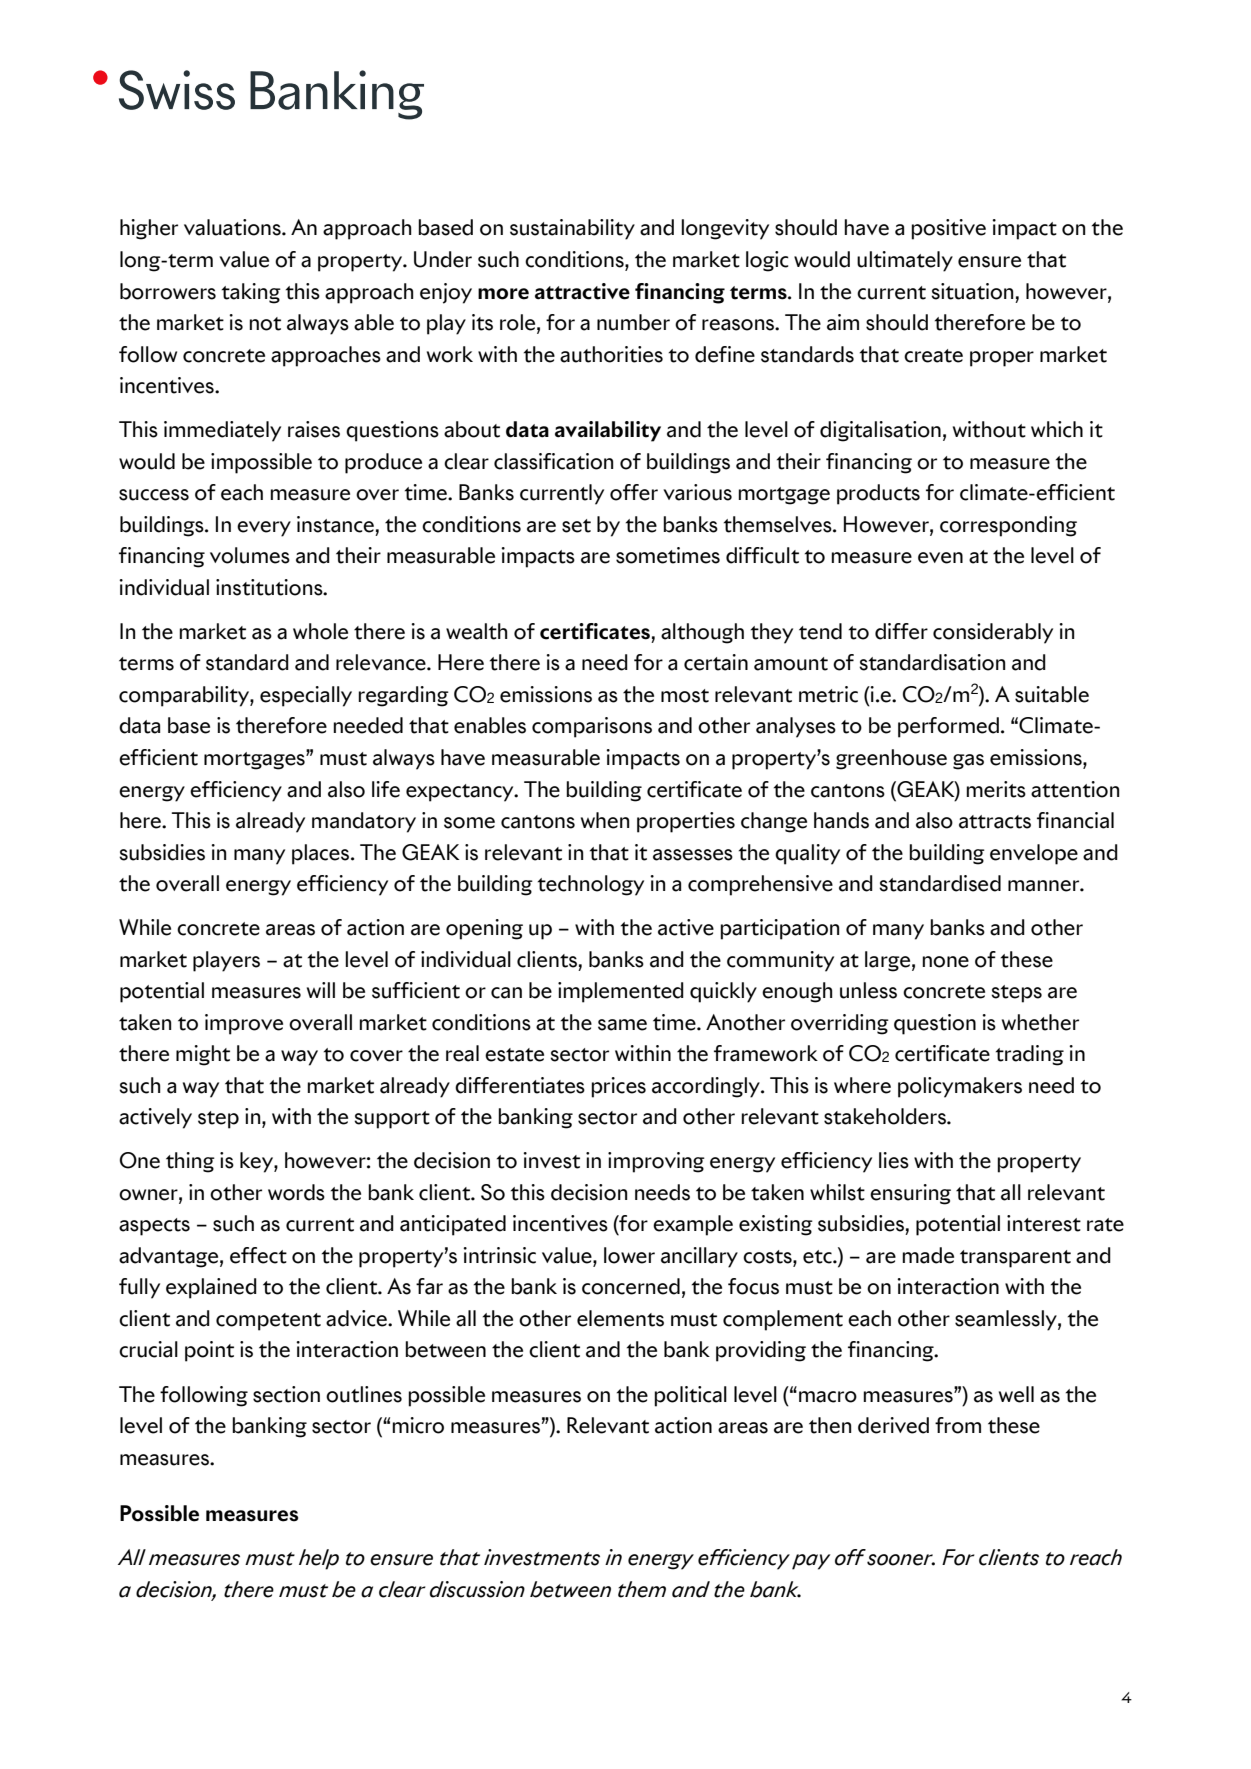 The height and width of the screenshot is (1769, 1251). Describe the element at coordinates (251, 293) in the screenshot. I see `taking` at that location.
